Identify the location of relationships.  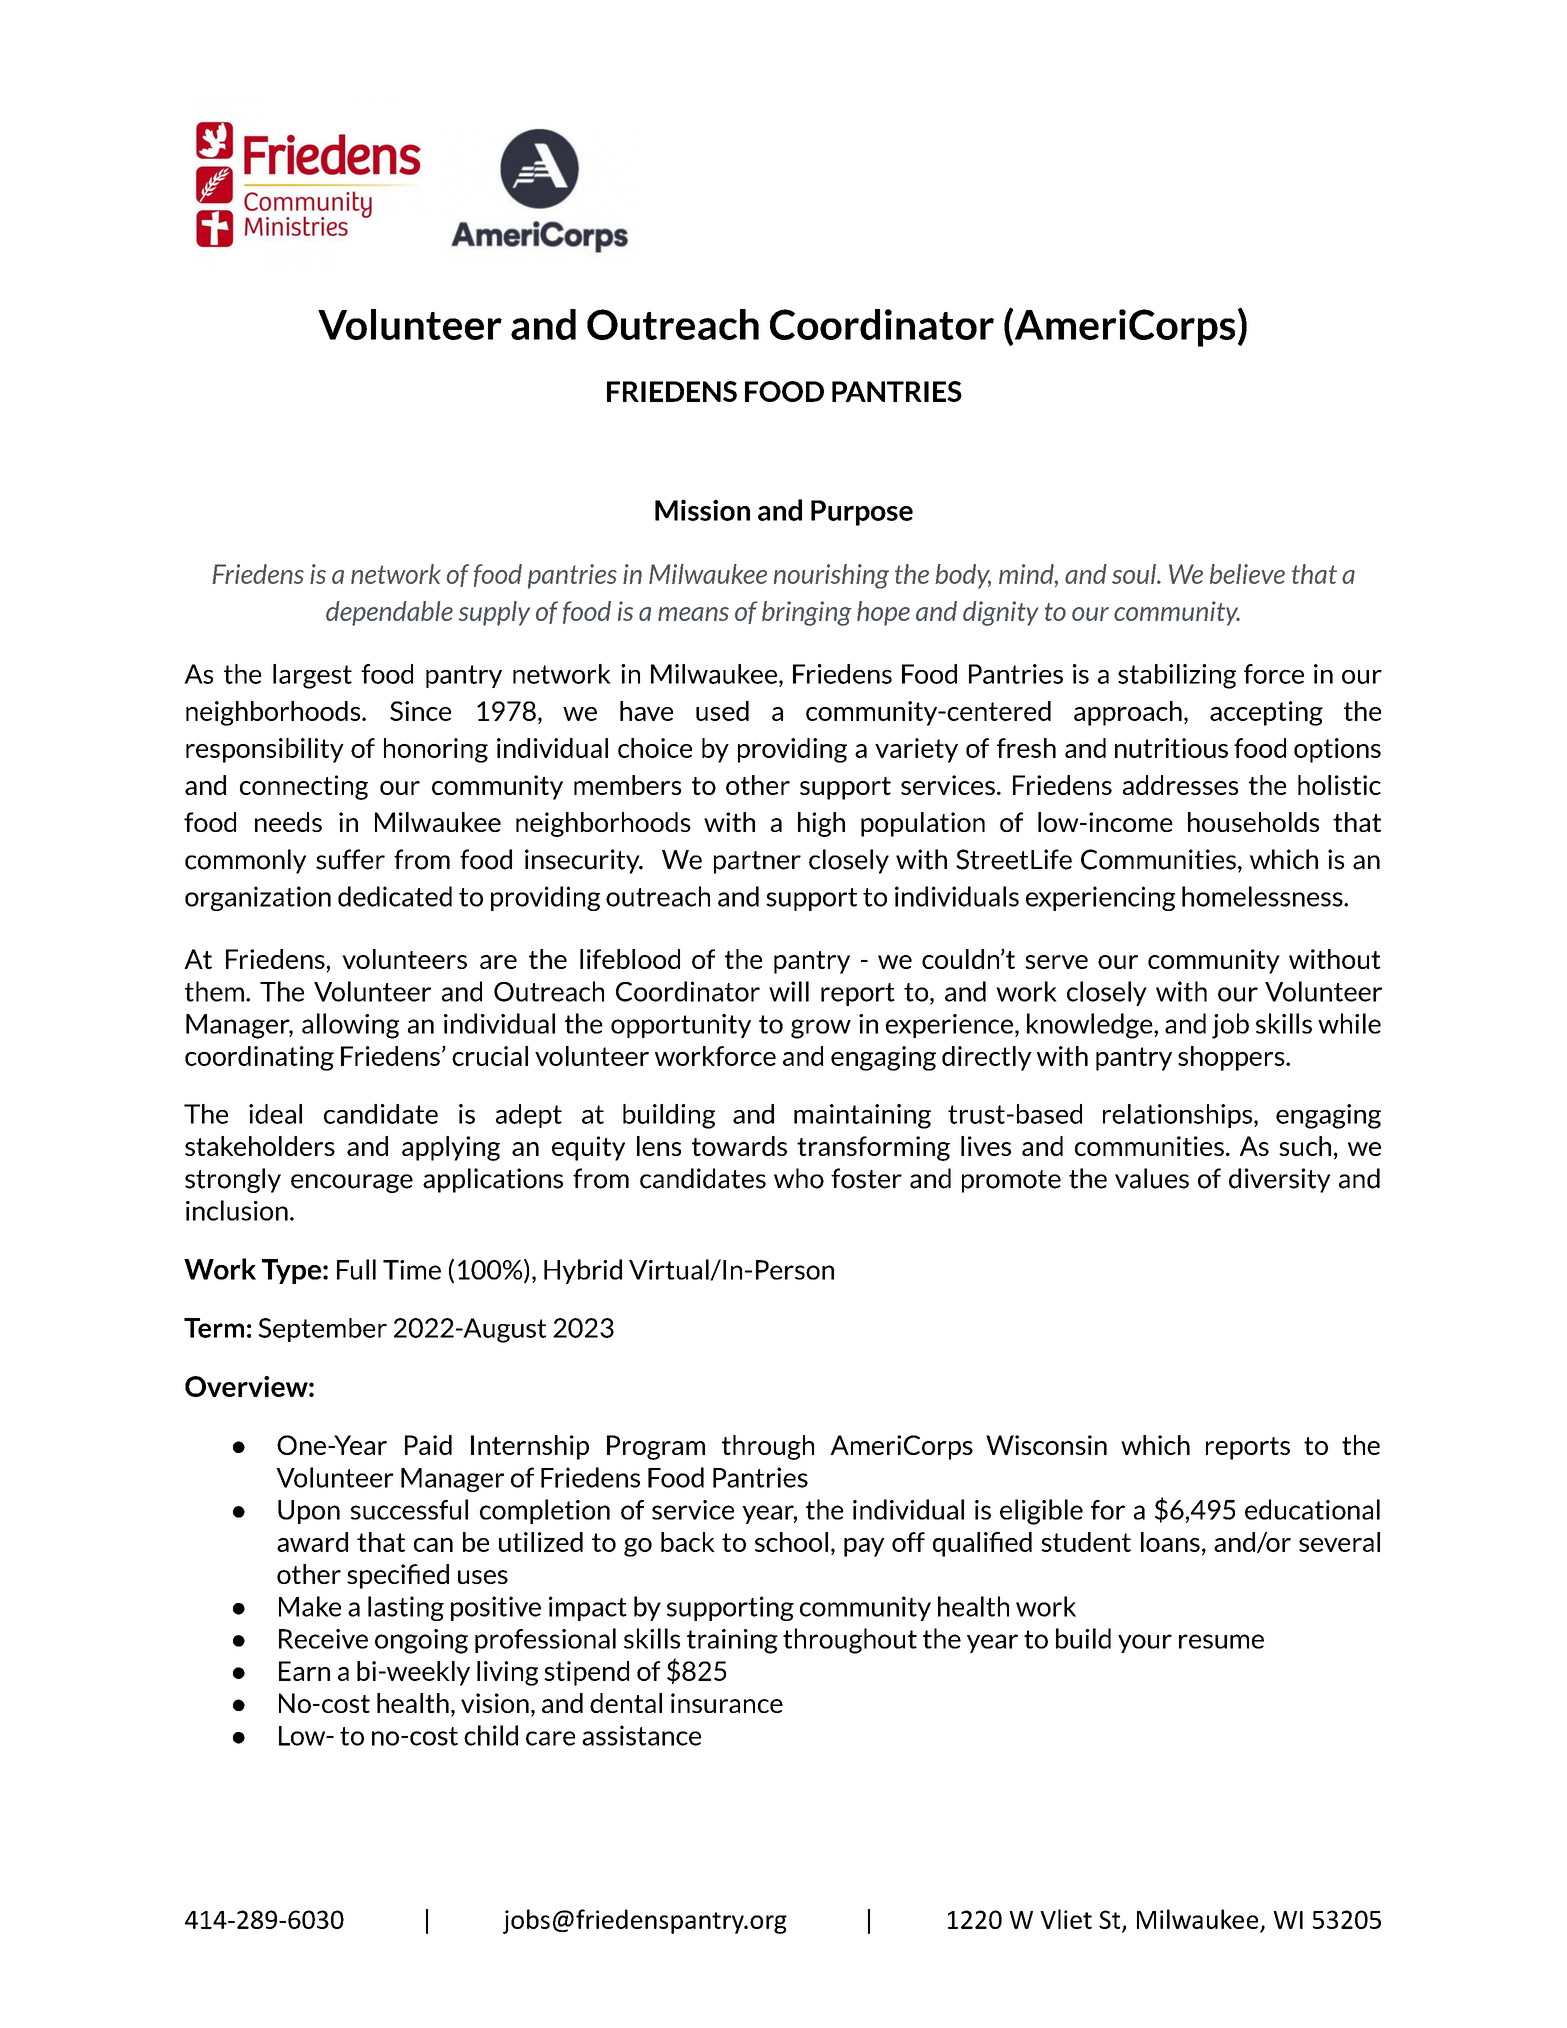
(1179, 1116).
